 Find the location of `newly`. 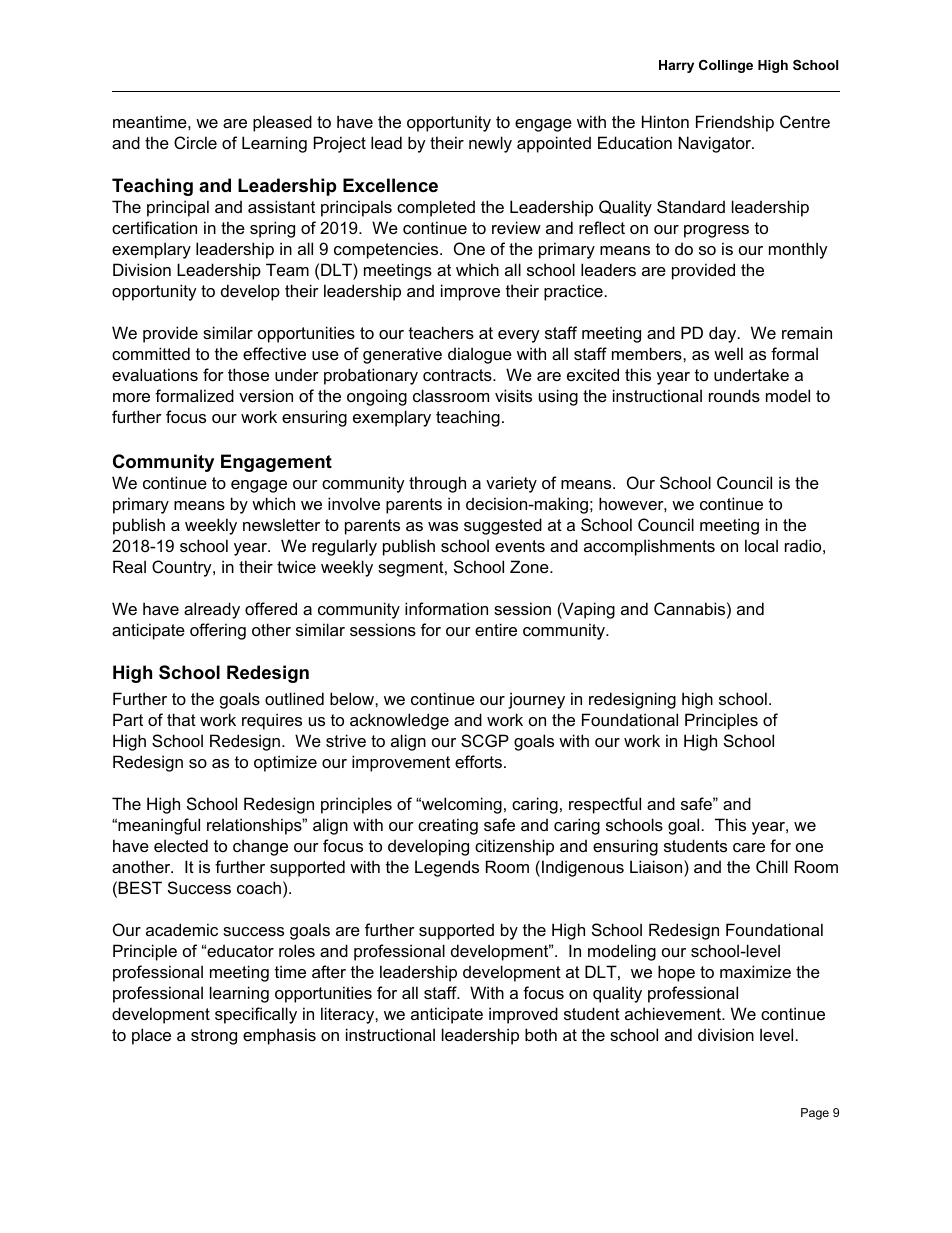

newly is located at coordinates (490, 144).
